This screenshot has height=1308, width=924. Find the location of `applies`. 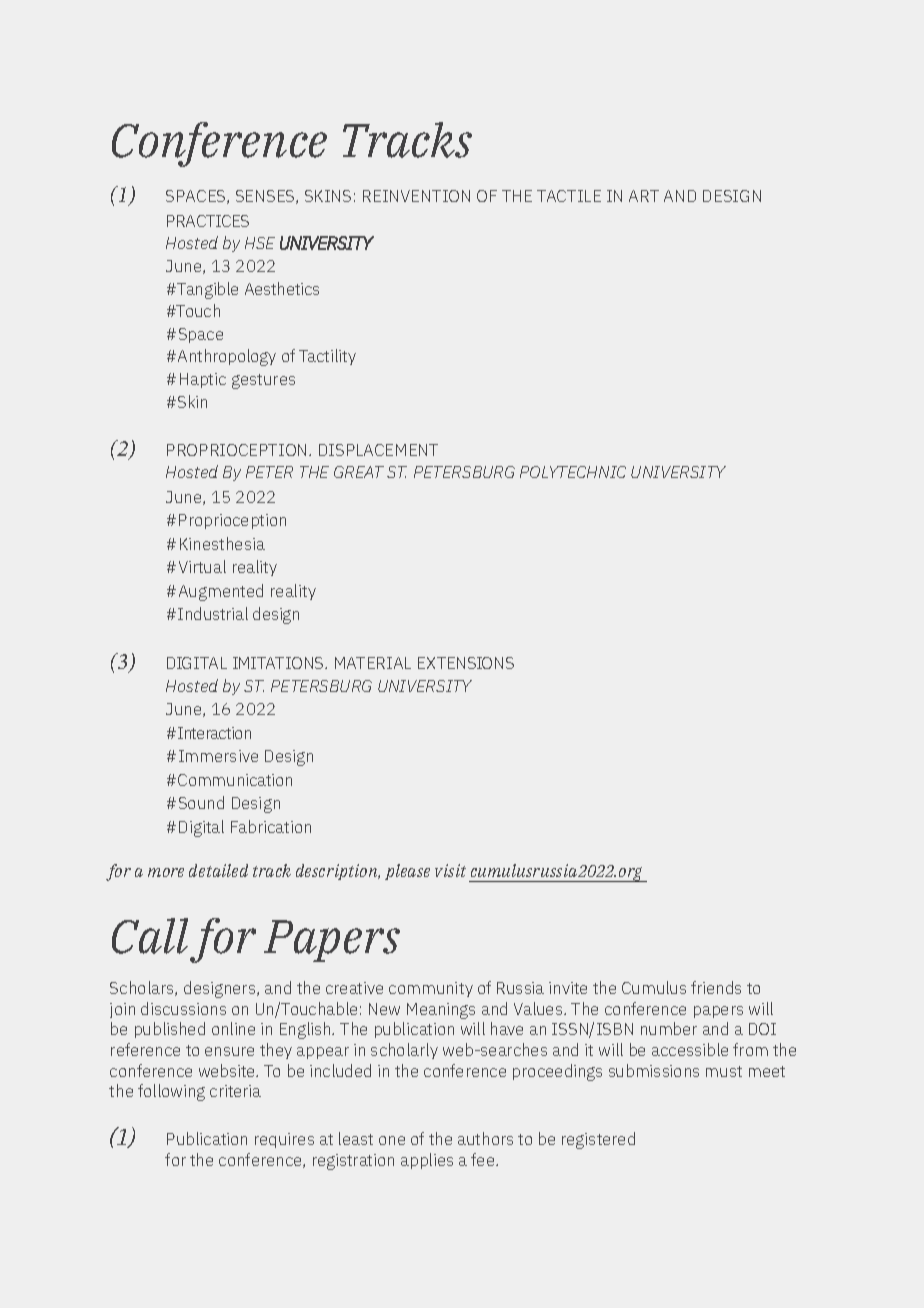

applies is located at coordinates (427, 1161).
